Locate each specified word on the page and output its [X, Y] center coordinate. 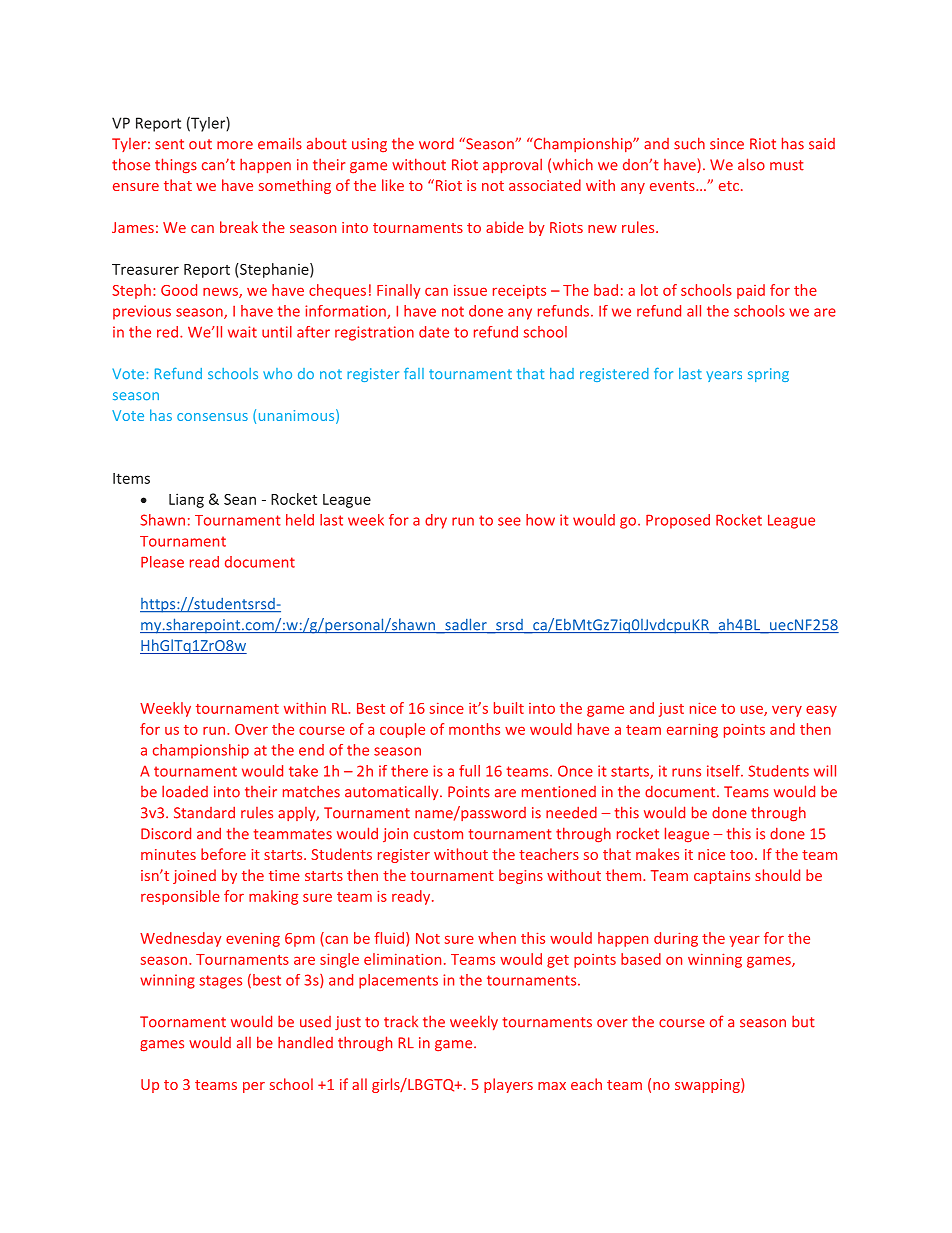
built [509, 708]
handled [305, 1042]
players [508, 1085]
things [176, 165]
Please [162, 562]
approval [512, 165]
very [787, 711]
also [751, 164]
